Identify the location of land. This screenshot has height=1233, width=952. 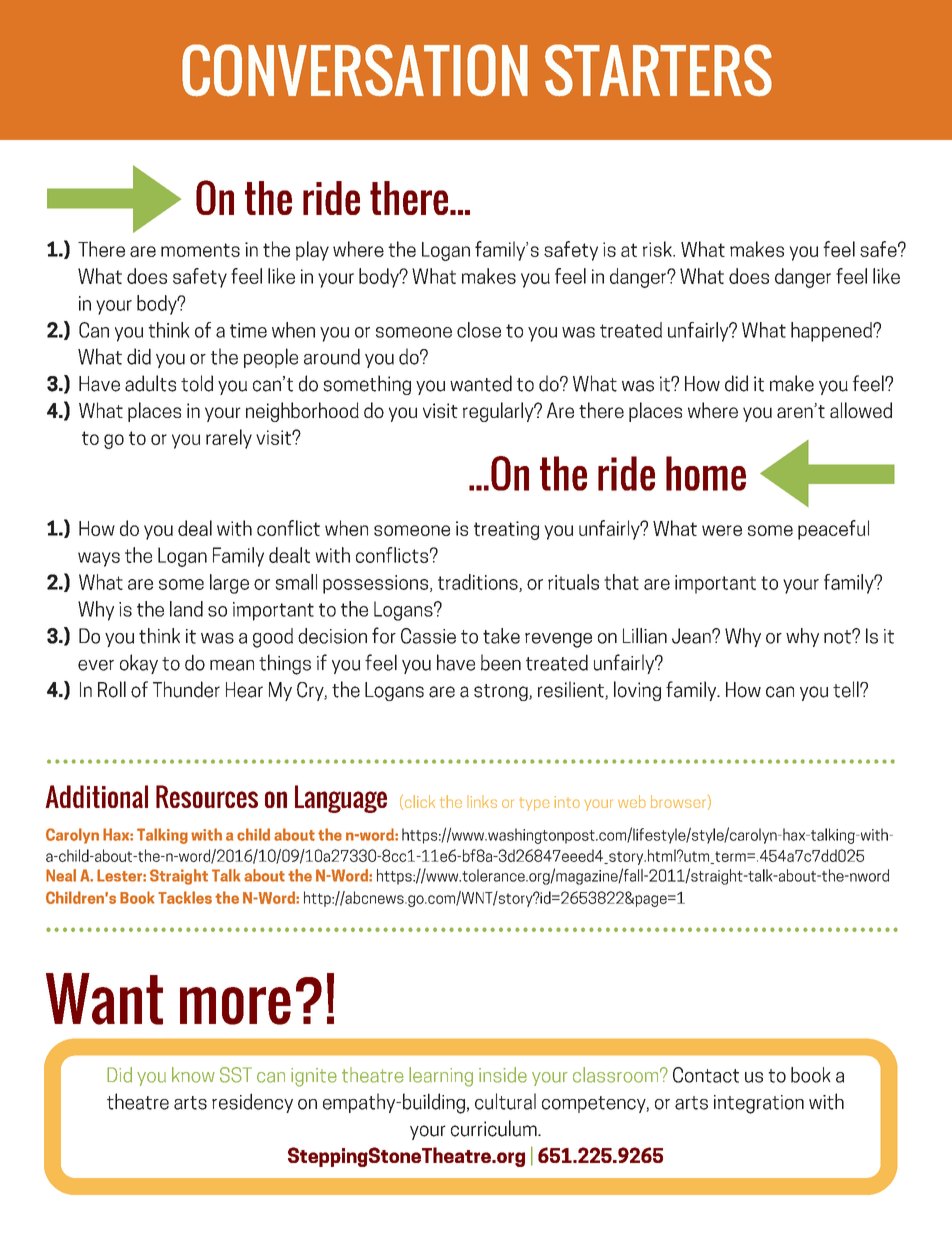
(186, 609).
